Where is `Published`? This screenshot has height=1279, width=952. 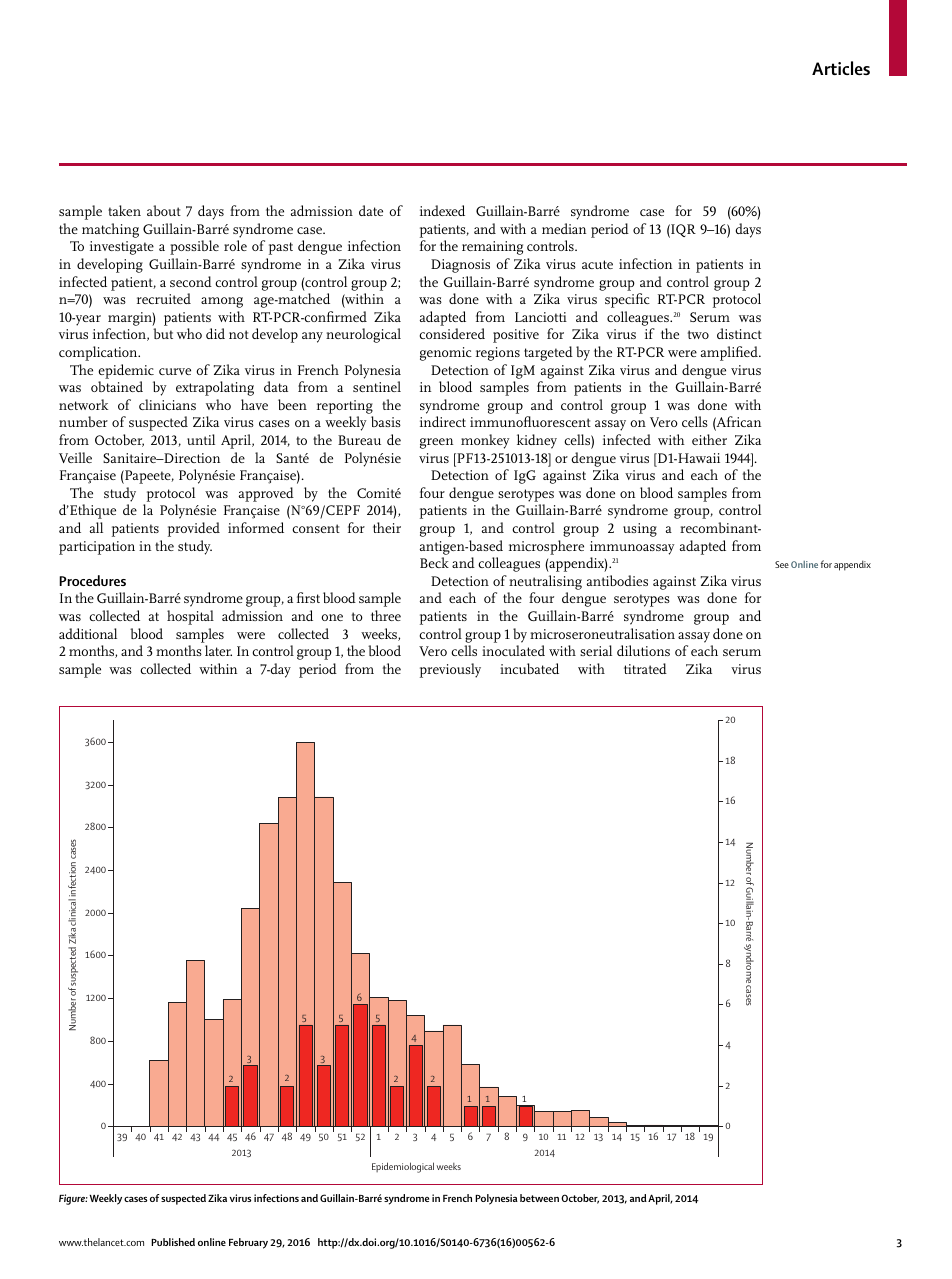 Published is located at coordinates (173, 1242).
